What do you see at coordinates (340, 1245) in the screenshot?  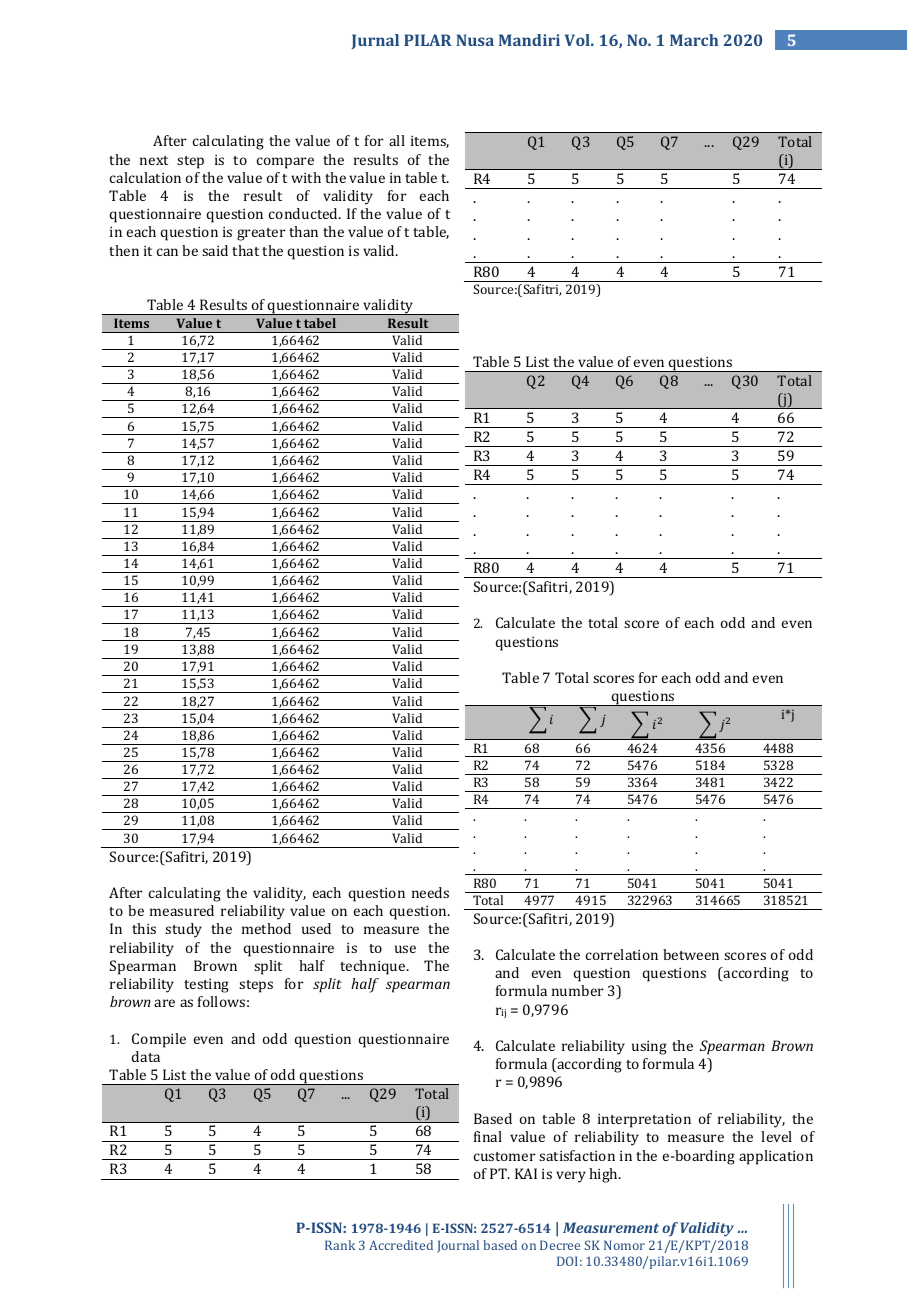 I see `Rank` at bounding box center [340, 1245].
